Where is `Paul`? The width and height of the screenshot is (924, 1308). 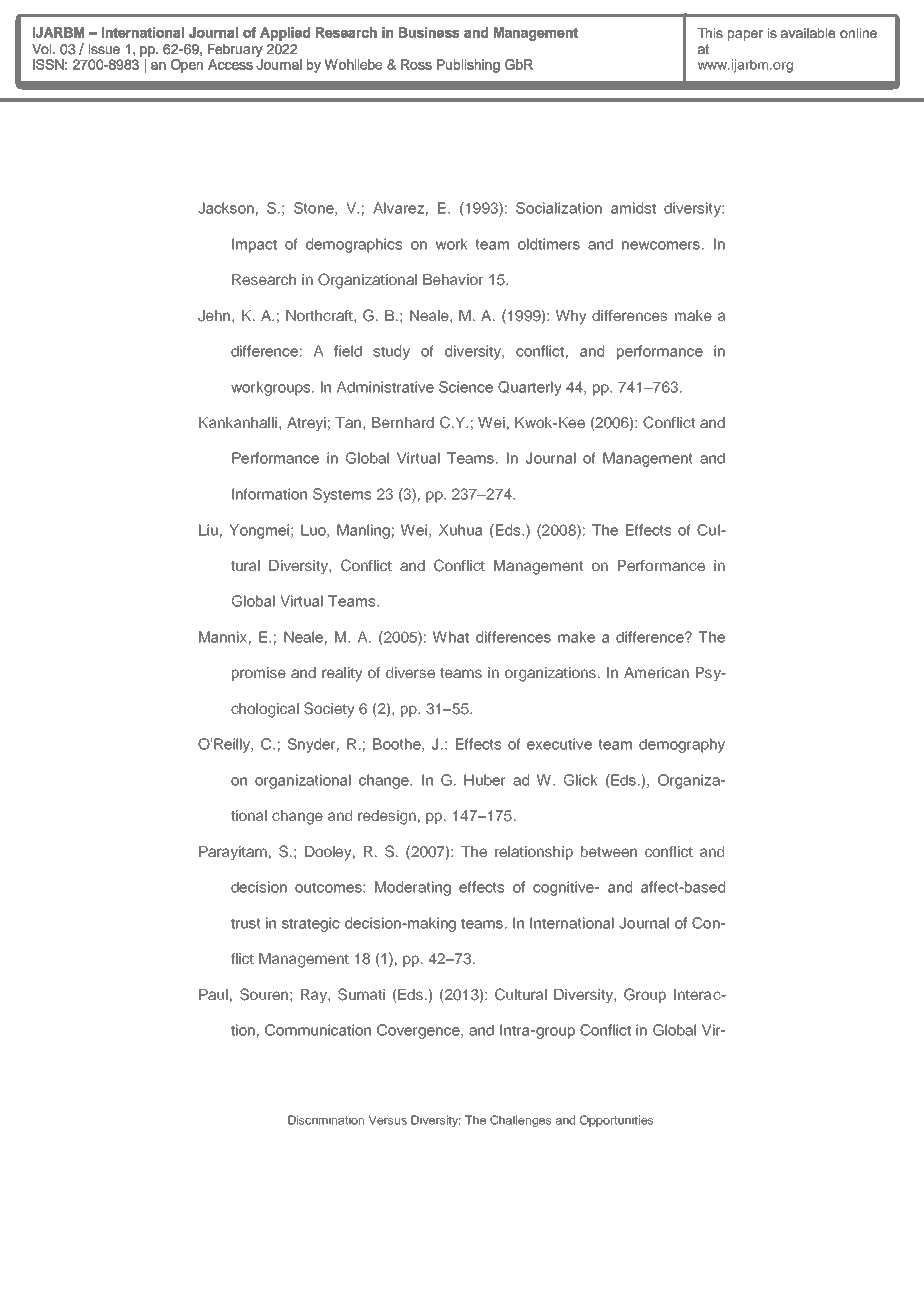 Paul is located at coordinates (213, 994).
